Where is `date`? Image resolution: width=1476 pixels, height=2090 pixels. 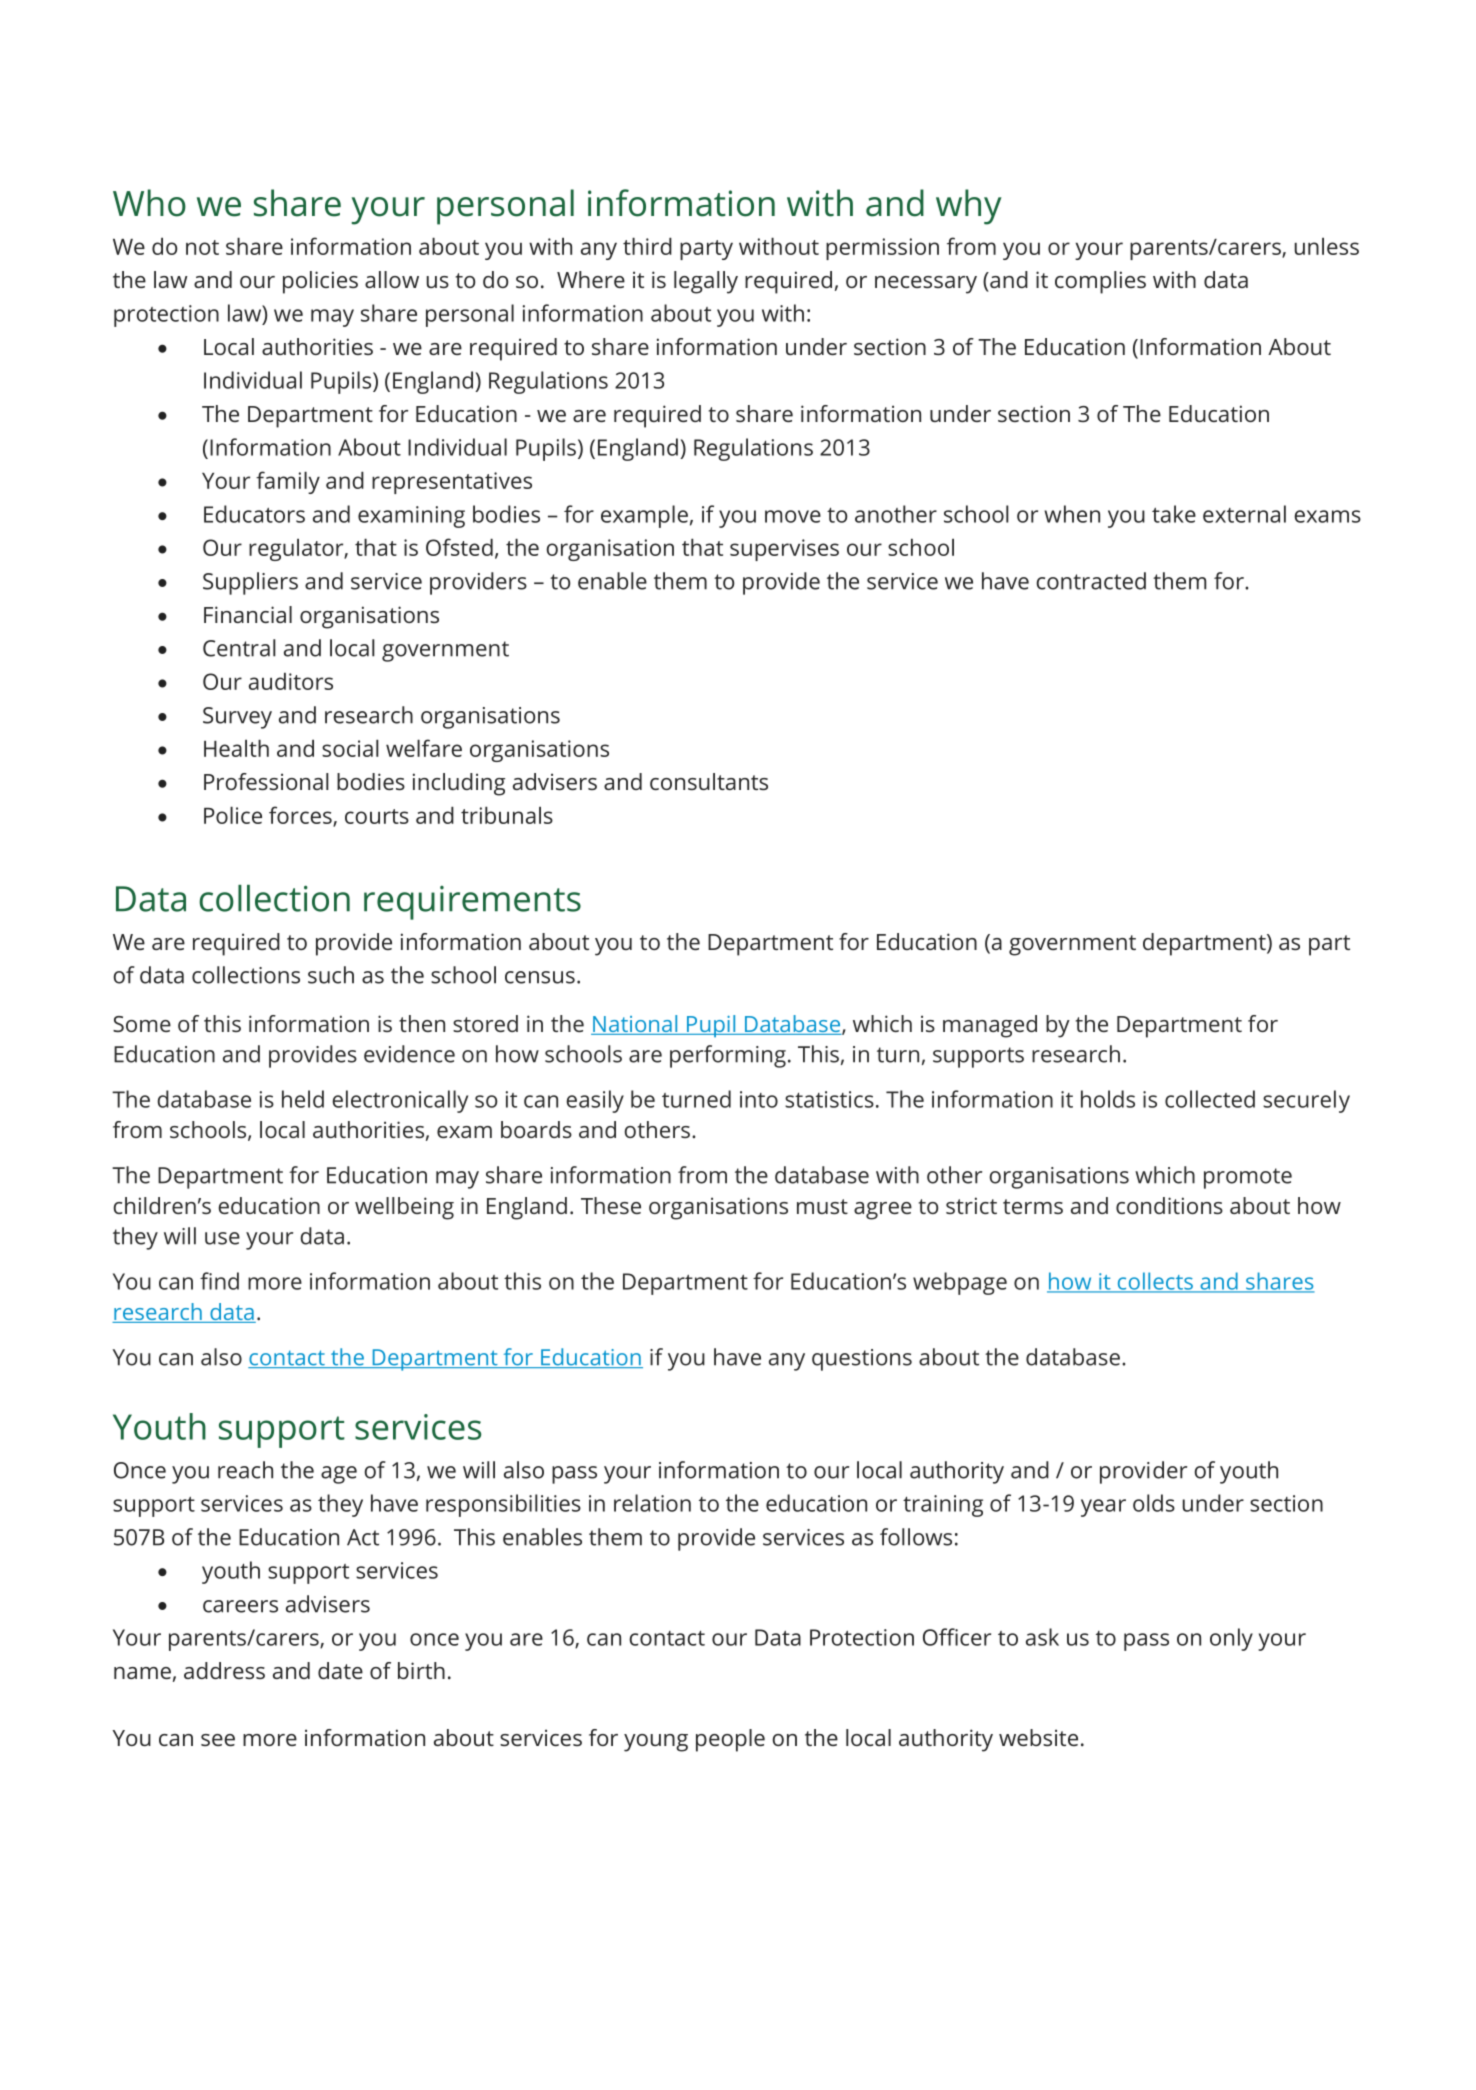
date is located at coordinates (340, 1670).
